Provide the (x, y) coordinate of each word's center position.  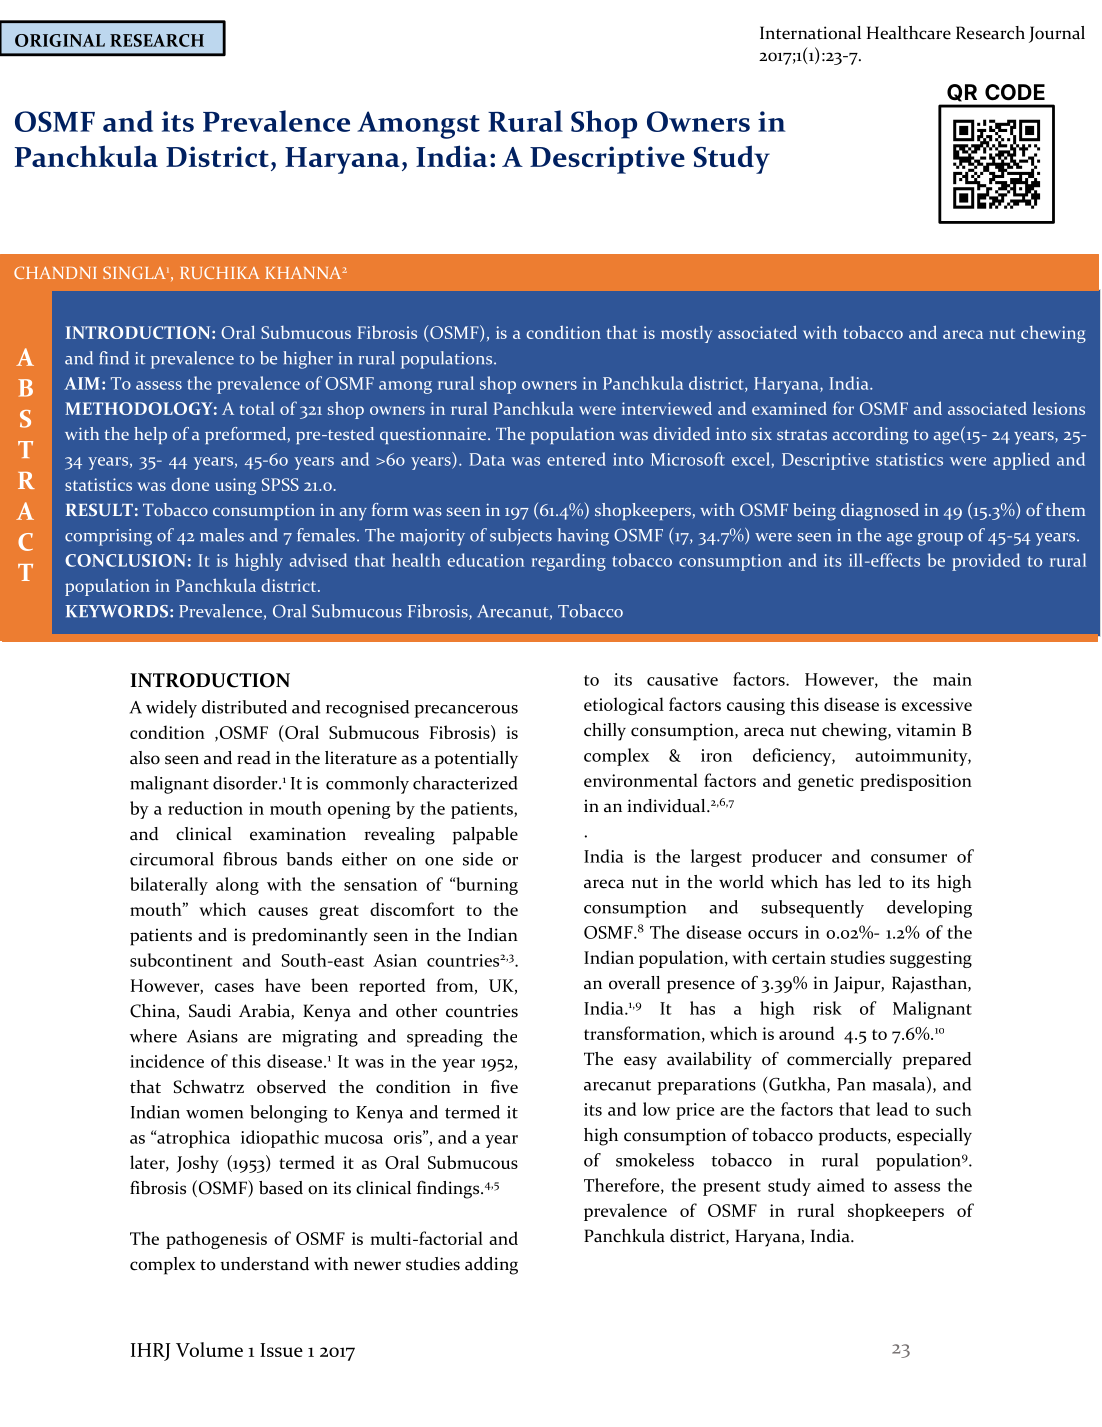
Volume (209, 1349)
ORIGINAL (60, 40)
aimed (841, 1185)
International (810, 33)
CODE (1015, 92)
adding (491, 1266)
